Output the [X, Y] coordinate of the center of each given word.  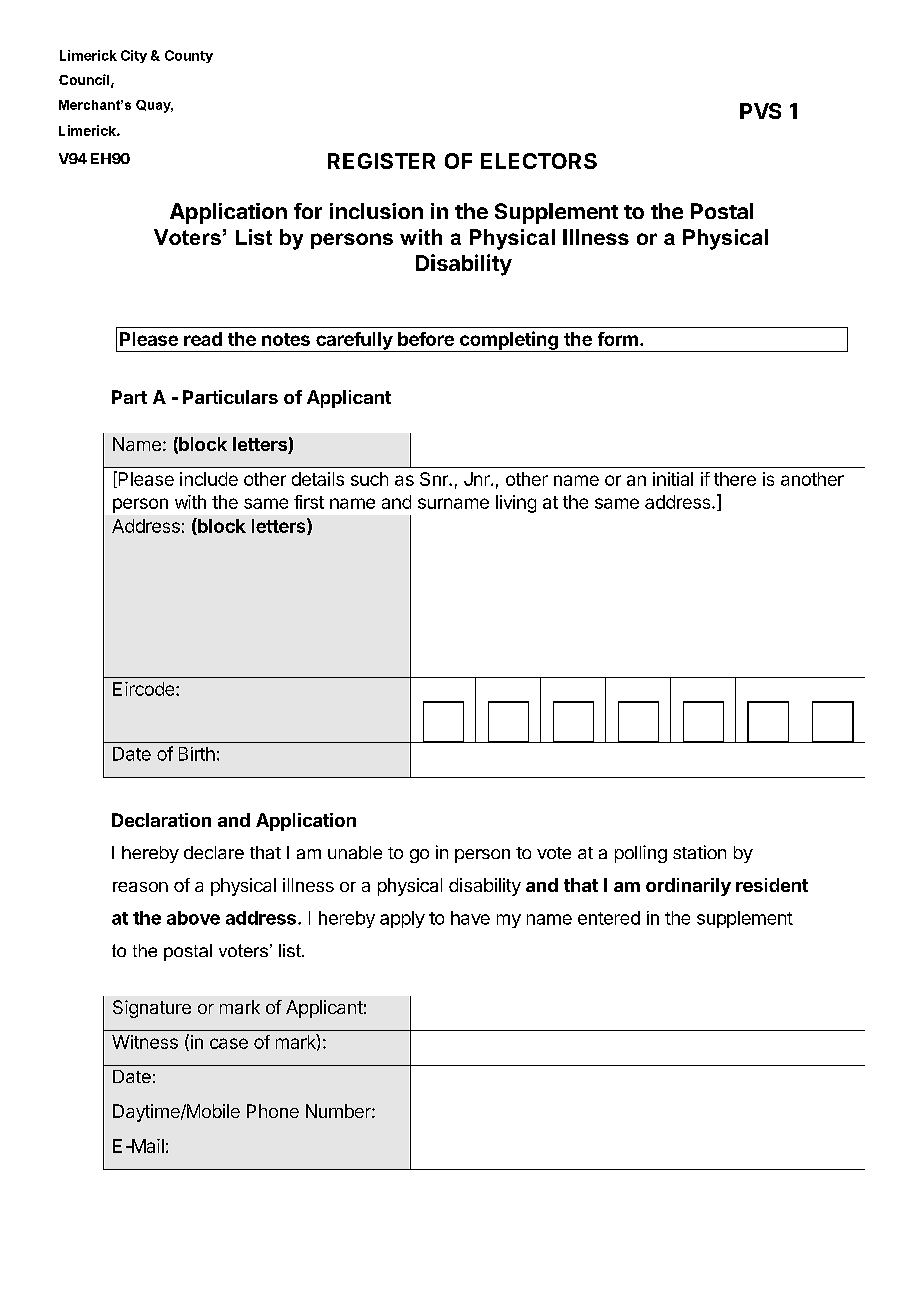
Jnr [478, 479]
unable [355, 852]
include [209, 479]
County [189, 56]
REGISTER [381, 161]
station [699, 852]
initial [673, 479]
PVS [760, 111]
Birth [197, 754]
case [229, 1043]
